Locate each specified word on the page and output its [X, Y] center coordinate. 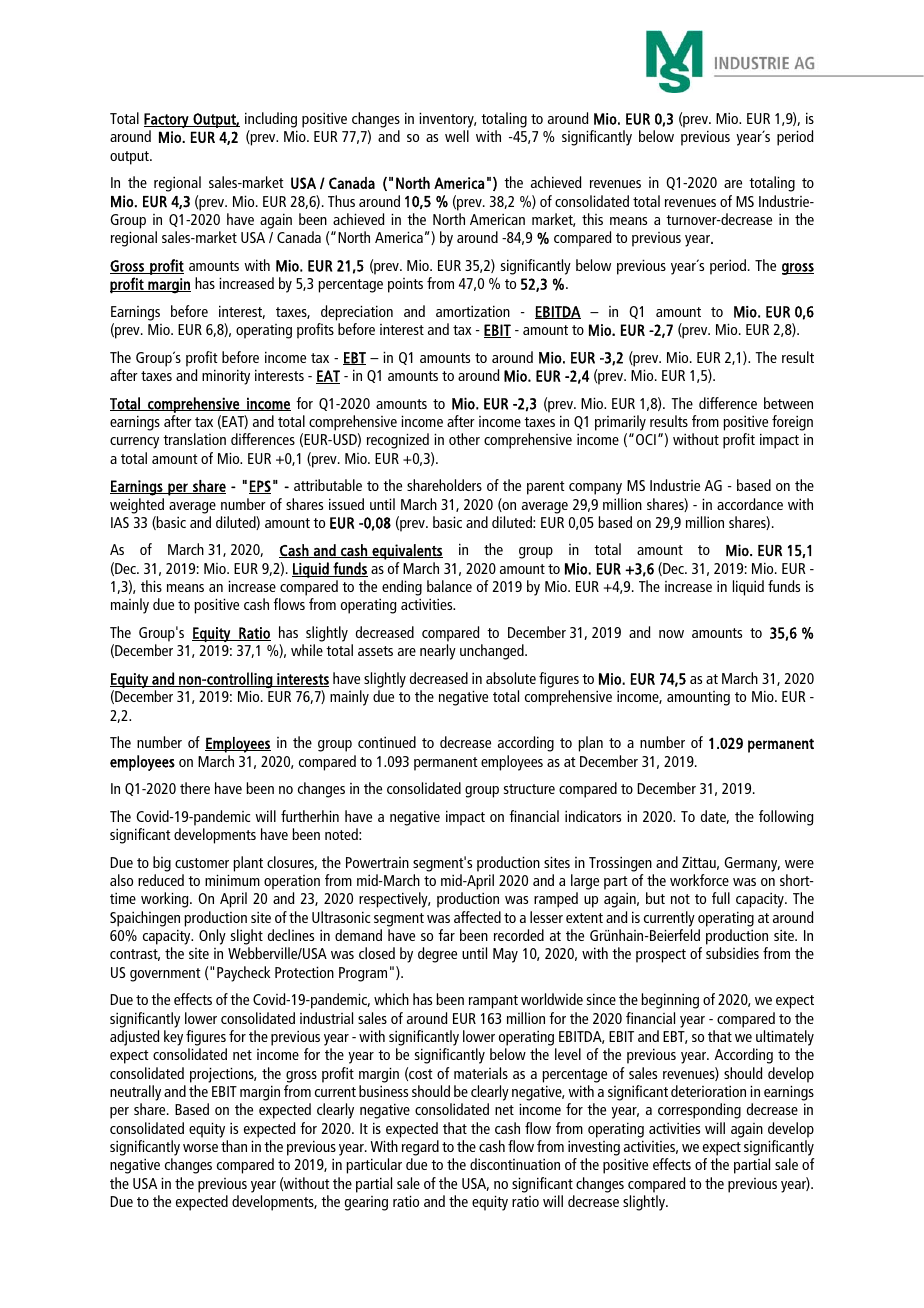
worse [200, 1148]
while [307, 650]
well [457, 136]
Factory [167, 120]
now [671, 634]
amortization [473, 311]
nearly [438, 652]
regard [420, 1148]
